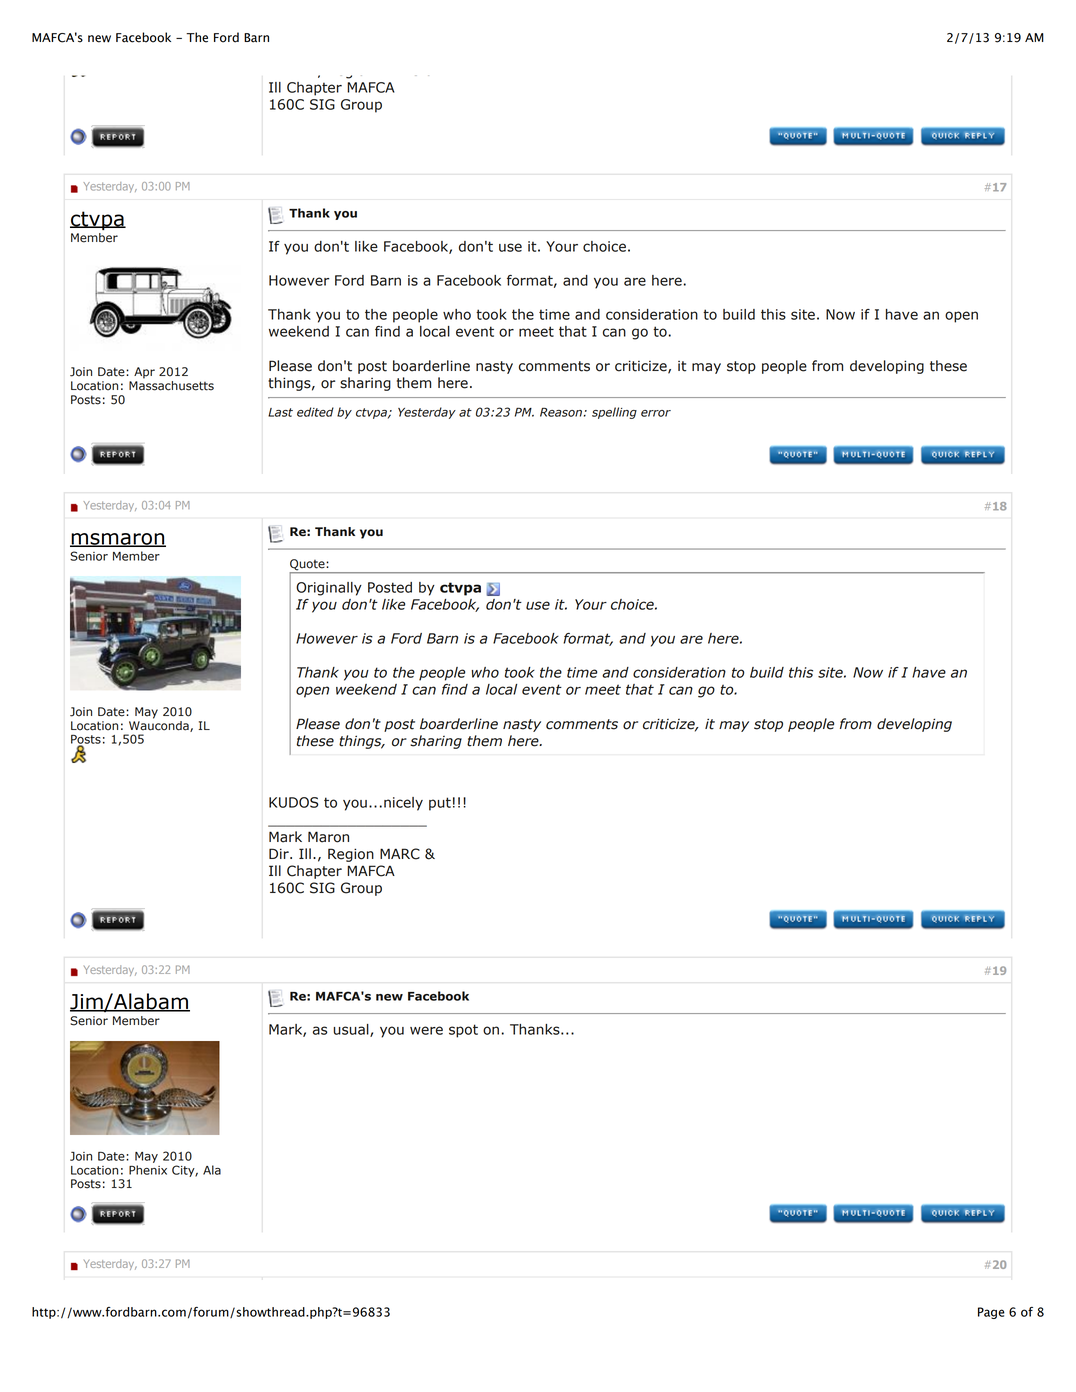 Image resolution: width=1076 pixels, height=1392 pixels. Describe the element at coordinates (463, 1031) in the document. I see `spot` at that location.
